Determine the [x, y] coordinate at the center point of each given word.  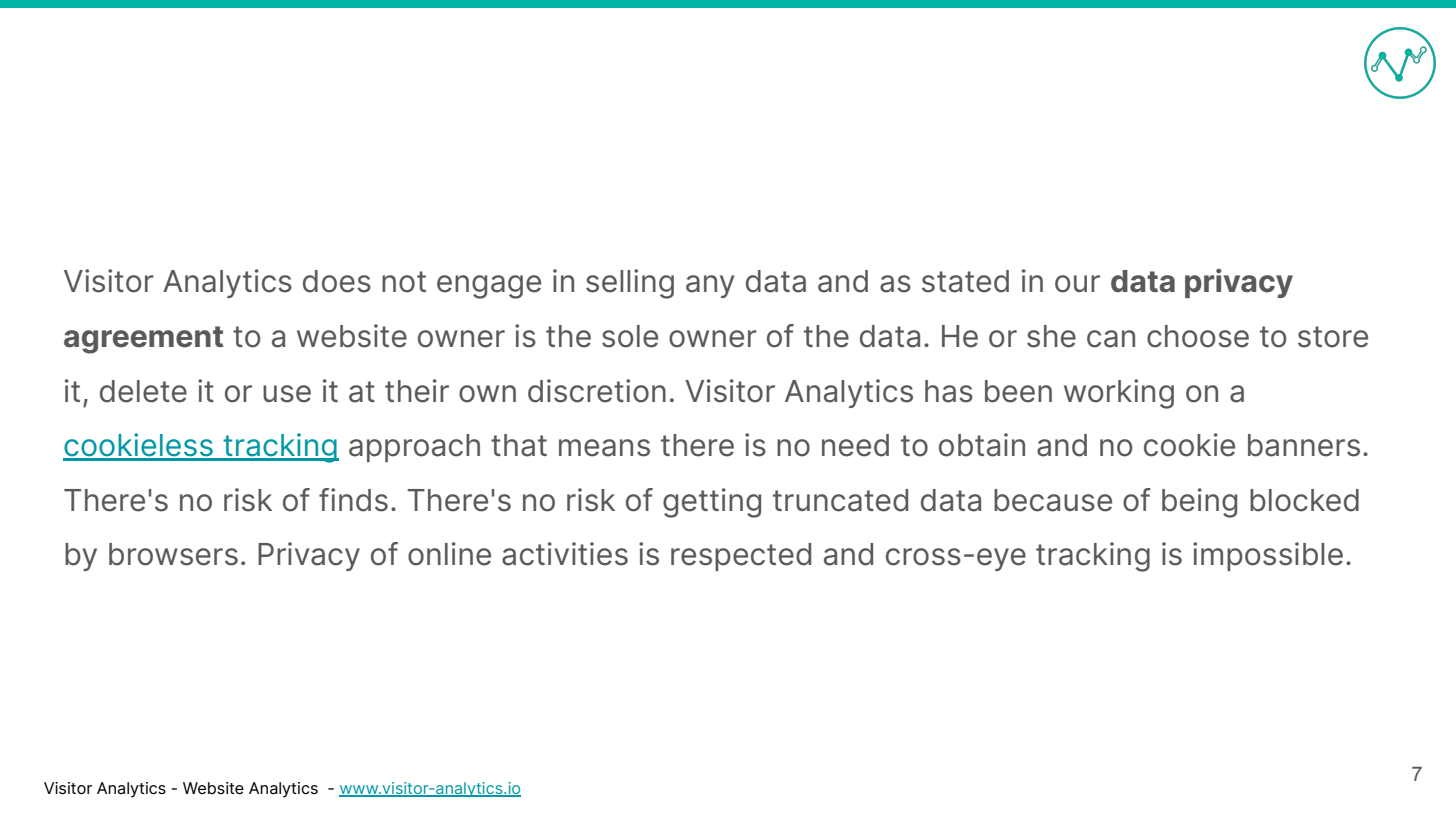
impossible [1268, 556]
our [1077, 284]
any [710, 286]
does [337, 281]
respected [741, 557]
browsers [173, 554]
